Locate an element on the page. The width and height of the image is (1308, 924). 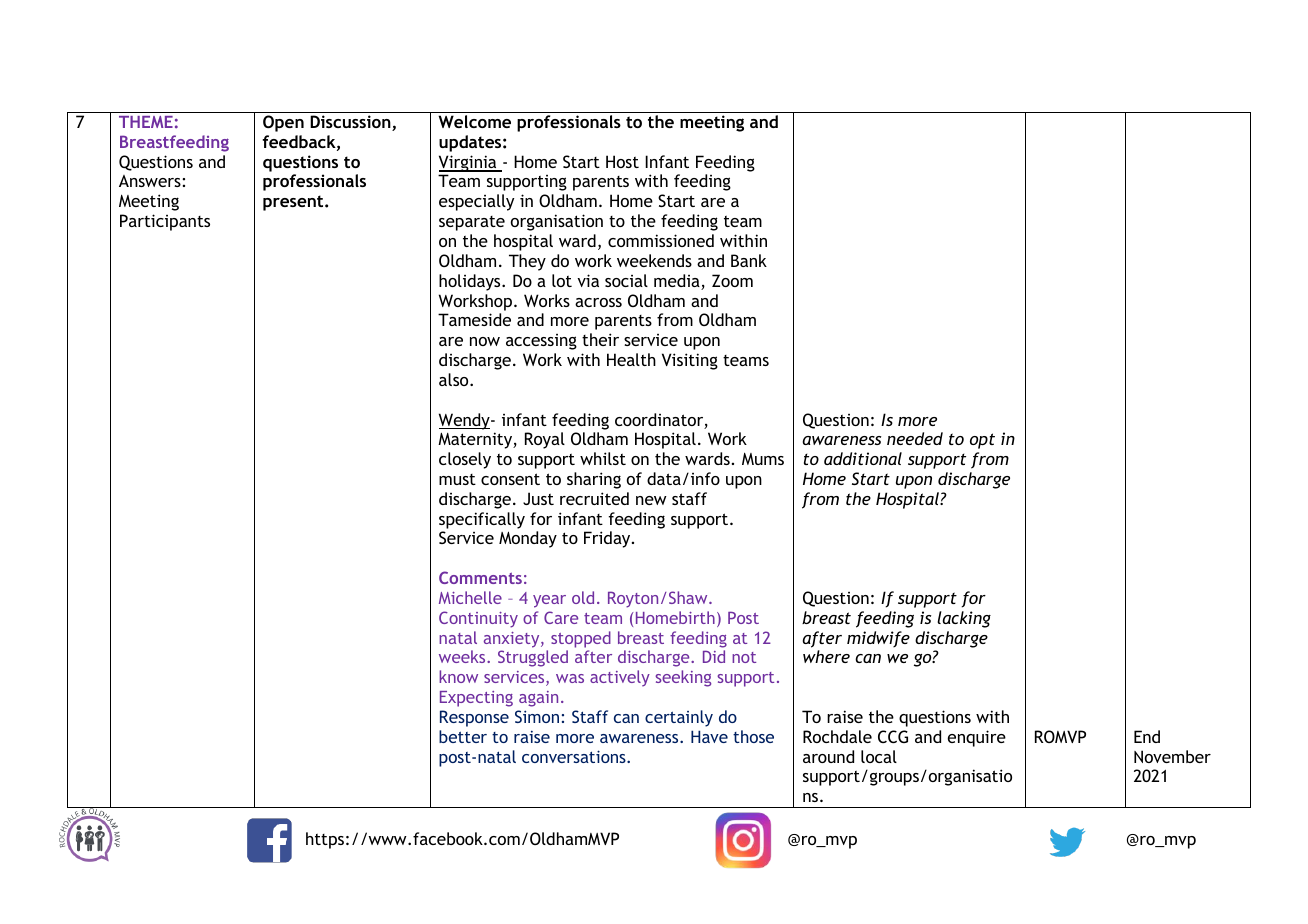
Have is located at coordinates (709, 736).
